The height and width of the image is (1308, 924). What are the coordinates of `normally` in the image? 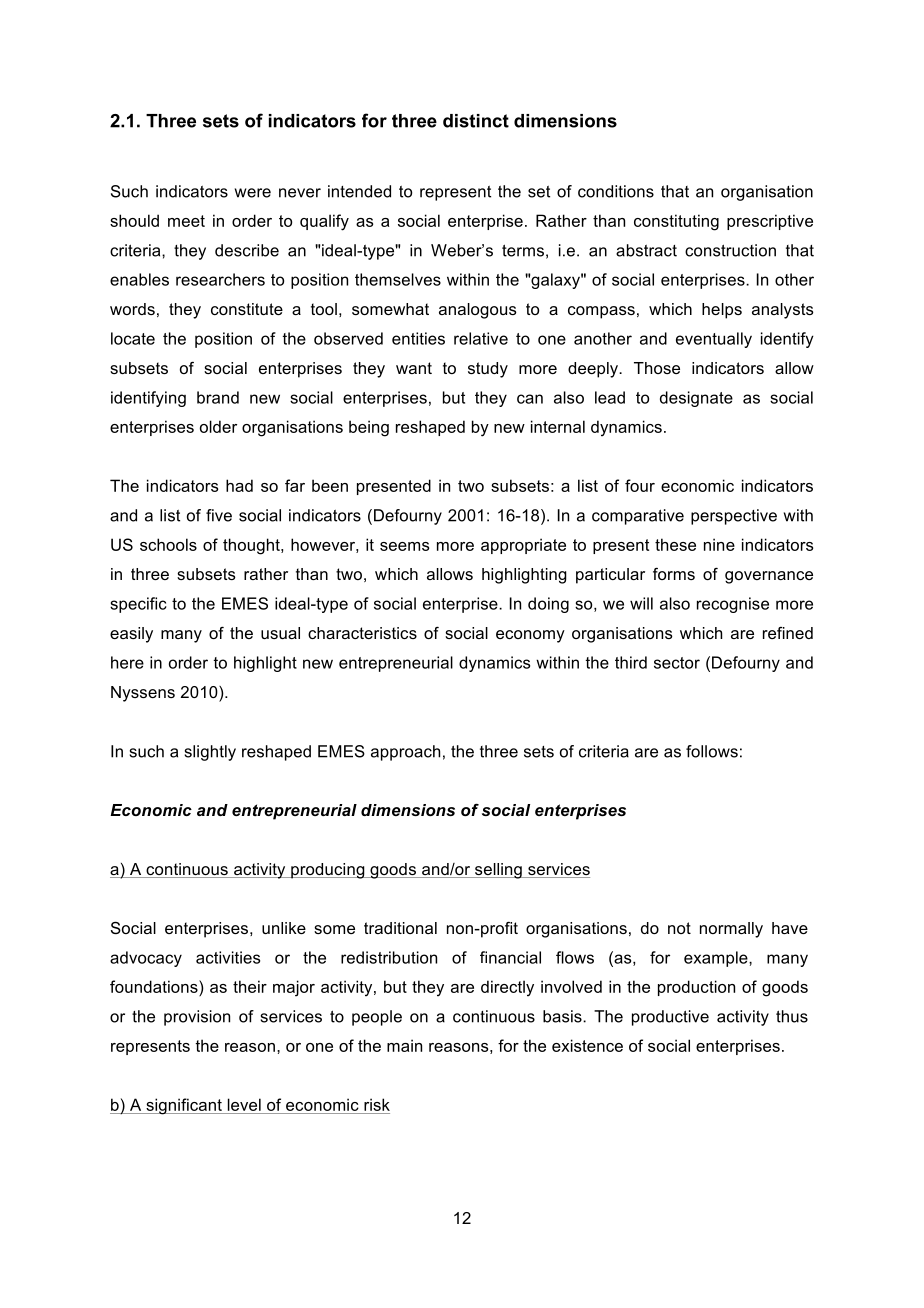 It's located at (731, 930).
